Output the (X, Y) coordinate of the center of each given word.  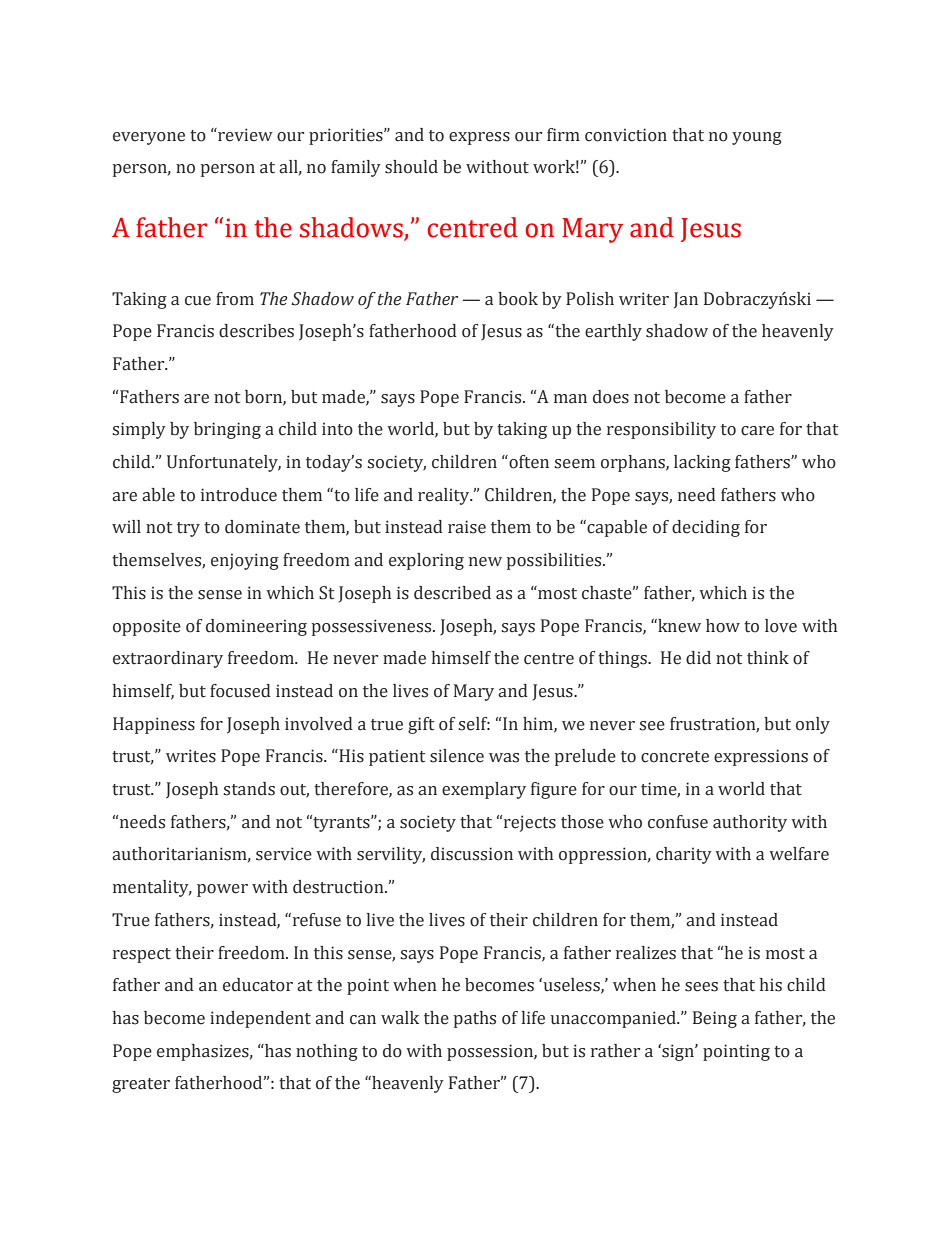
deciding (706, 528)
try (188, 529)
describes (256, 331)
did (698, 658)
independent (260, 1019)
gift (421, 725)
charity (684, 855)
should (411, 167)
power (222, 890)
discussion (472, 854)
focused (240, 691)
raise (467, 527)
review (244, 135)
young (757, 138)
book (518, 299)
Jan (686, 300)
